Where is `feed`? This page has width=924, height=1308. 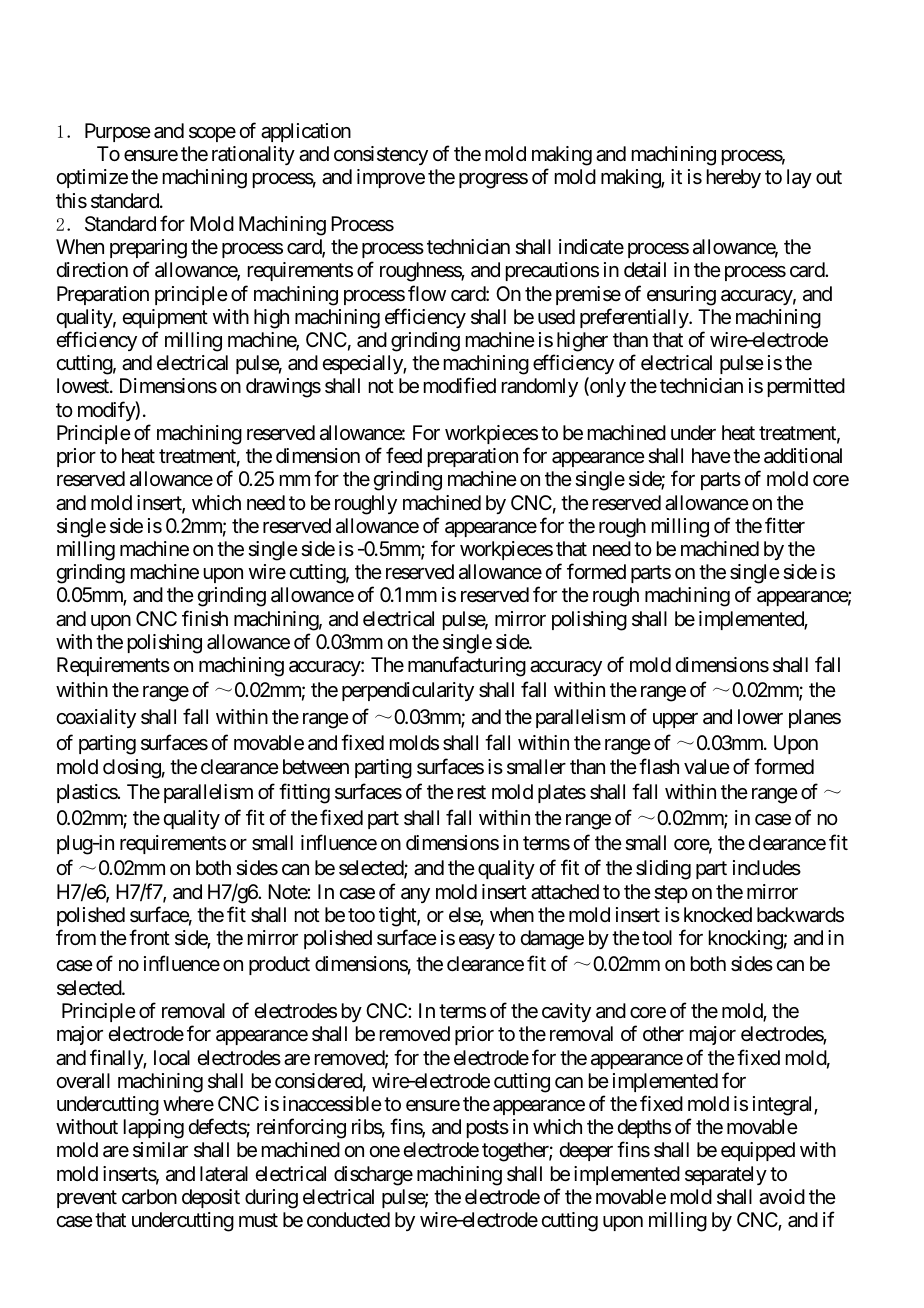 feed is located at coordinates (404, 455).
